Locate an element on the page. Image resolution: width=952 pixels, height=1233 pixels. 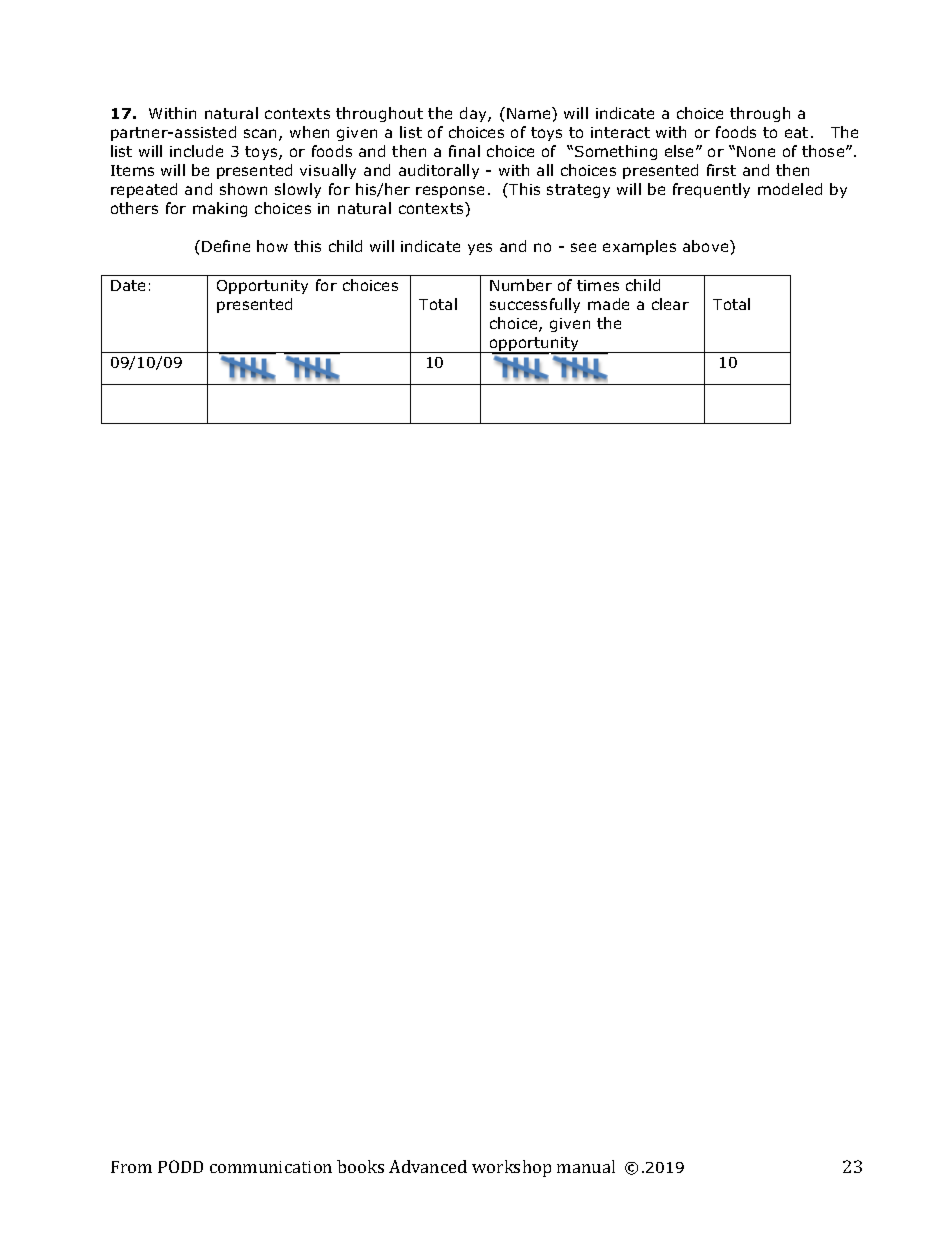
first is located at coordinates (721, 170).
